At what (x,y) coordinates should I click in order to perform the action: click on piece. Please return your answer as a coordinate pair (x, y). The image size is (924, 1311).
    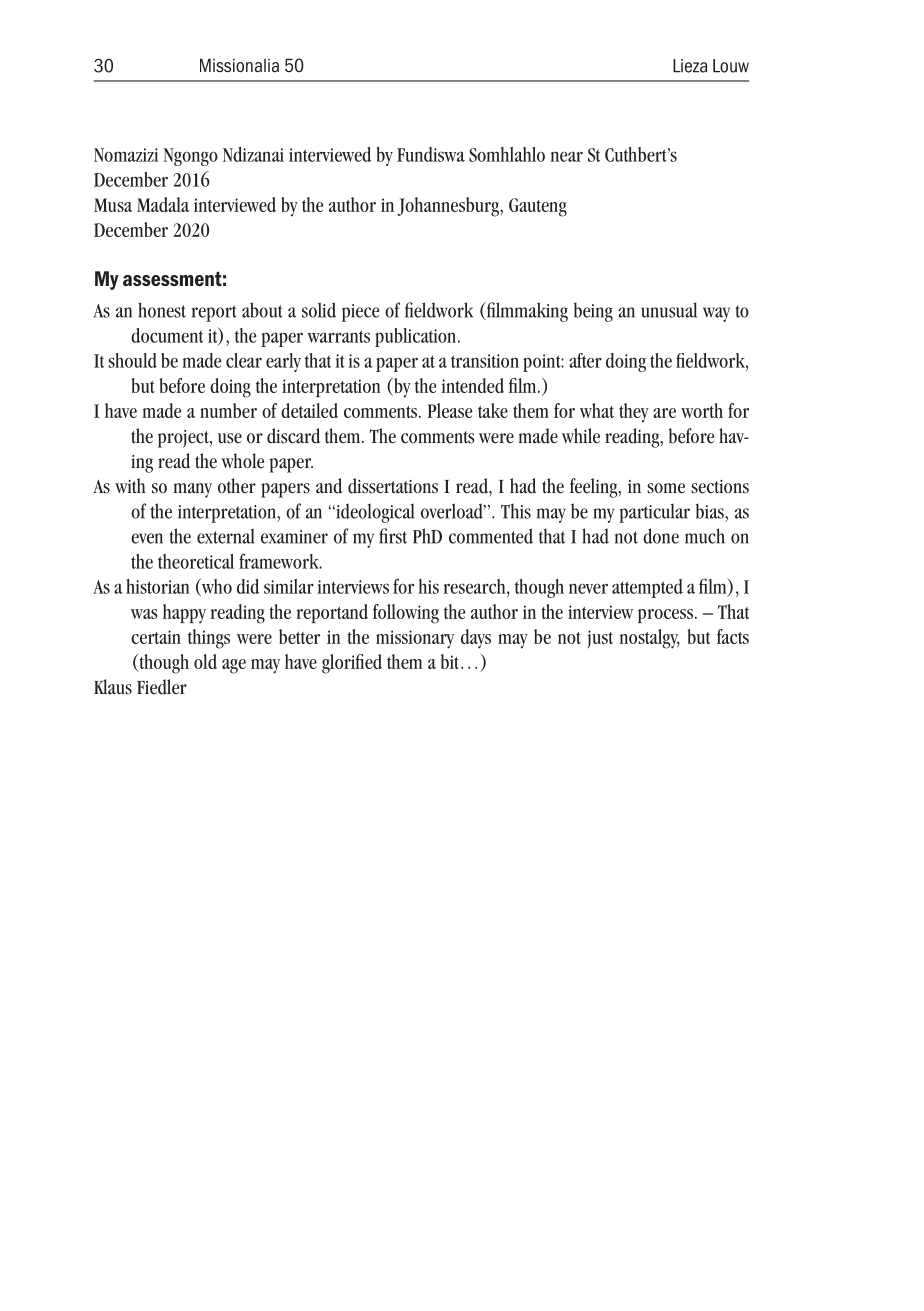
    Looking at the image, I should click on (360, 313).
